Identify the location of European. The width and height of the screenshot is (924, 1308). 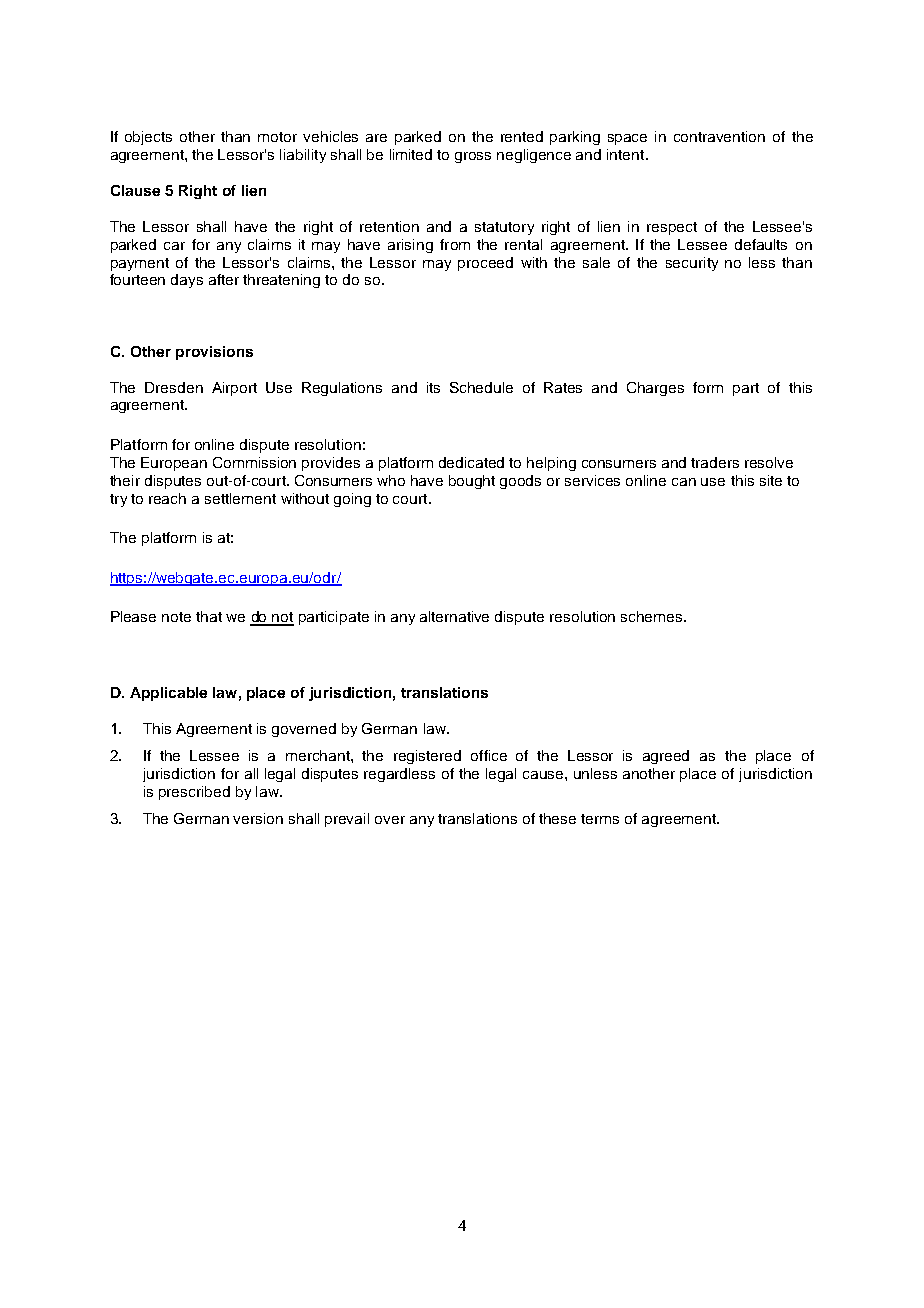
(174, 464).
